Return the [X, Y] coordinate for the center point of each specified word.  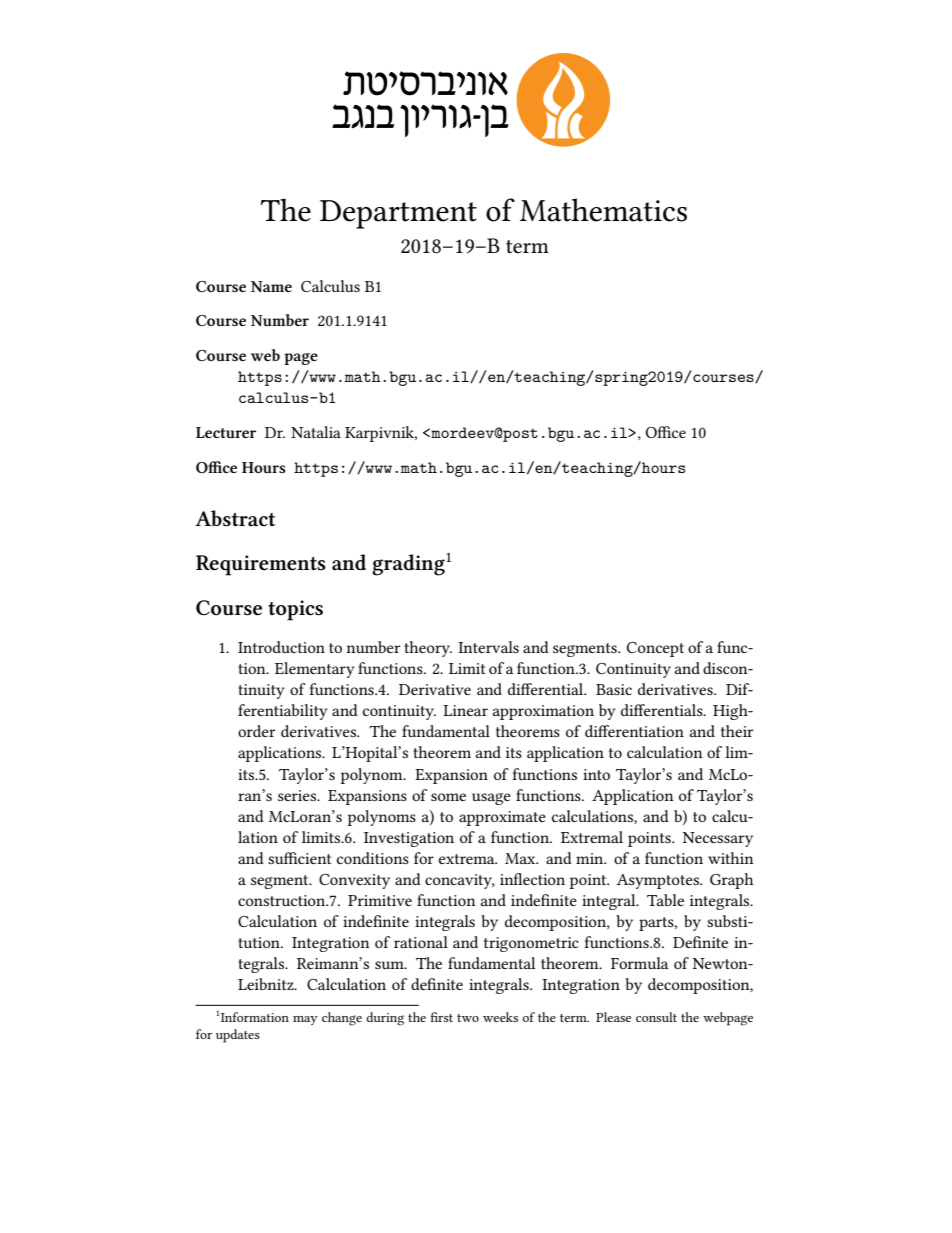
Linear [465, 710]
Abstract [235, 518]
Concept [655, 649]
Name [271, 286]
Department [398, 214]
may [305, 1020]
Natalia [316, 432]
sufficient [299, 858]
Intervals [488, 647]
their [737, 731]
